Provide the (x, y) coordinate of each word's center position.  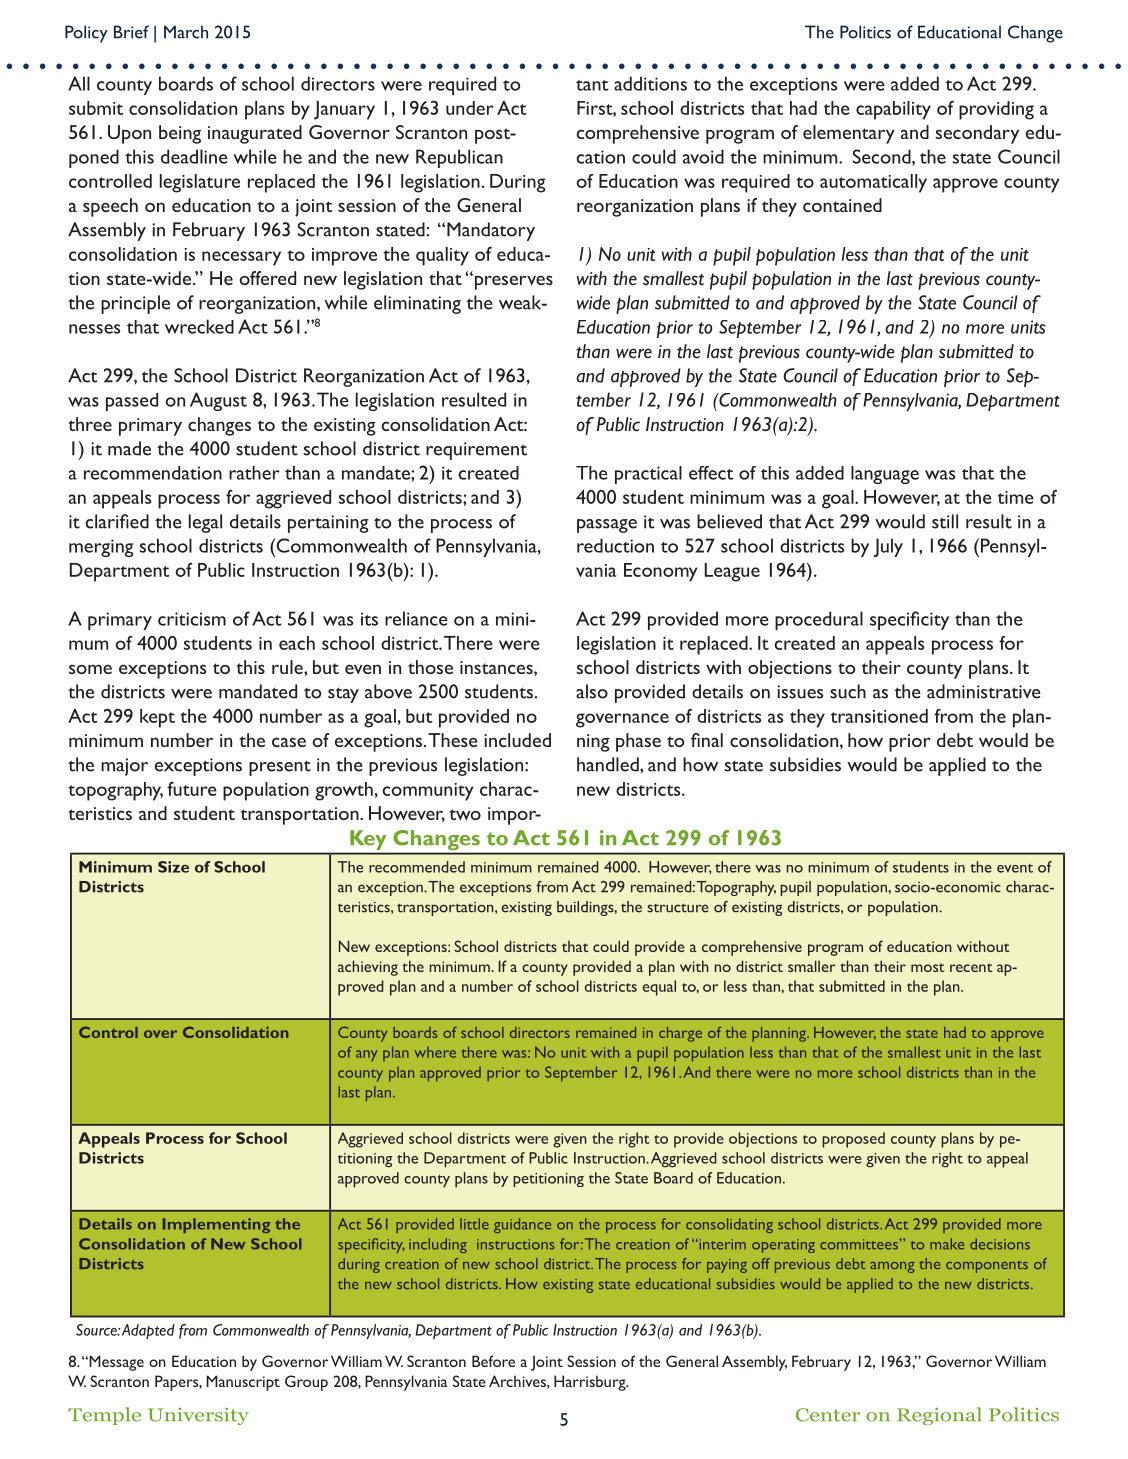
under (470, 108)
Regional (939, 1416)
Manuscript (243, 1383)
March (186, 32)
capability (893, 110)
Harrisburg (591, 1383)
